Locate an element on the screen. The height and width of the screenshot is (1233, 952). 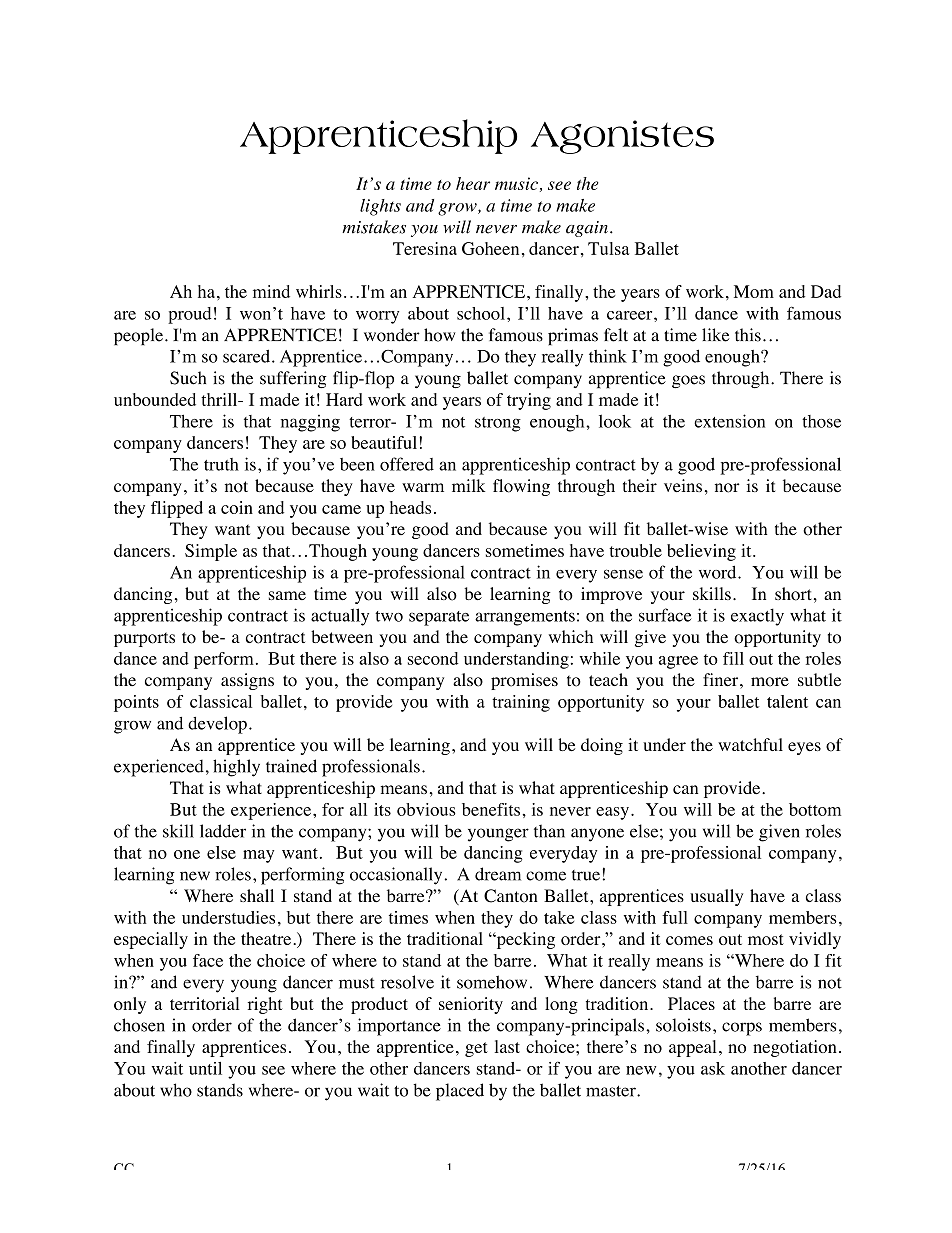
Mom is located at coordinates (754, 291).
